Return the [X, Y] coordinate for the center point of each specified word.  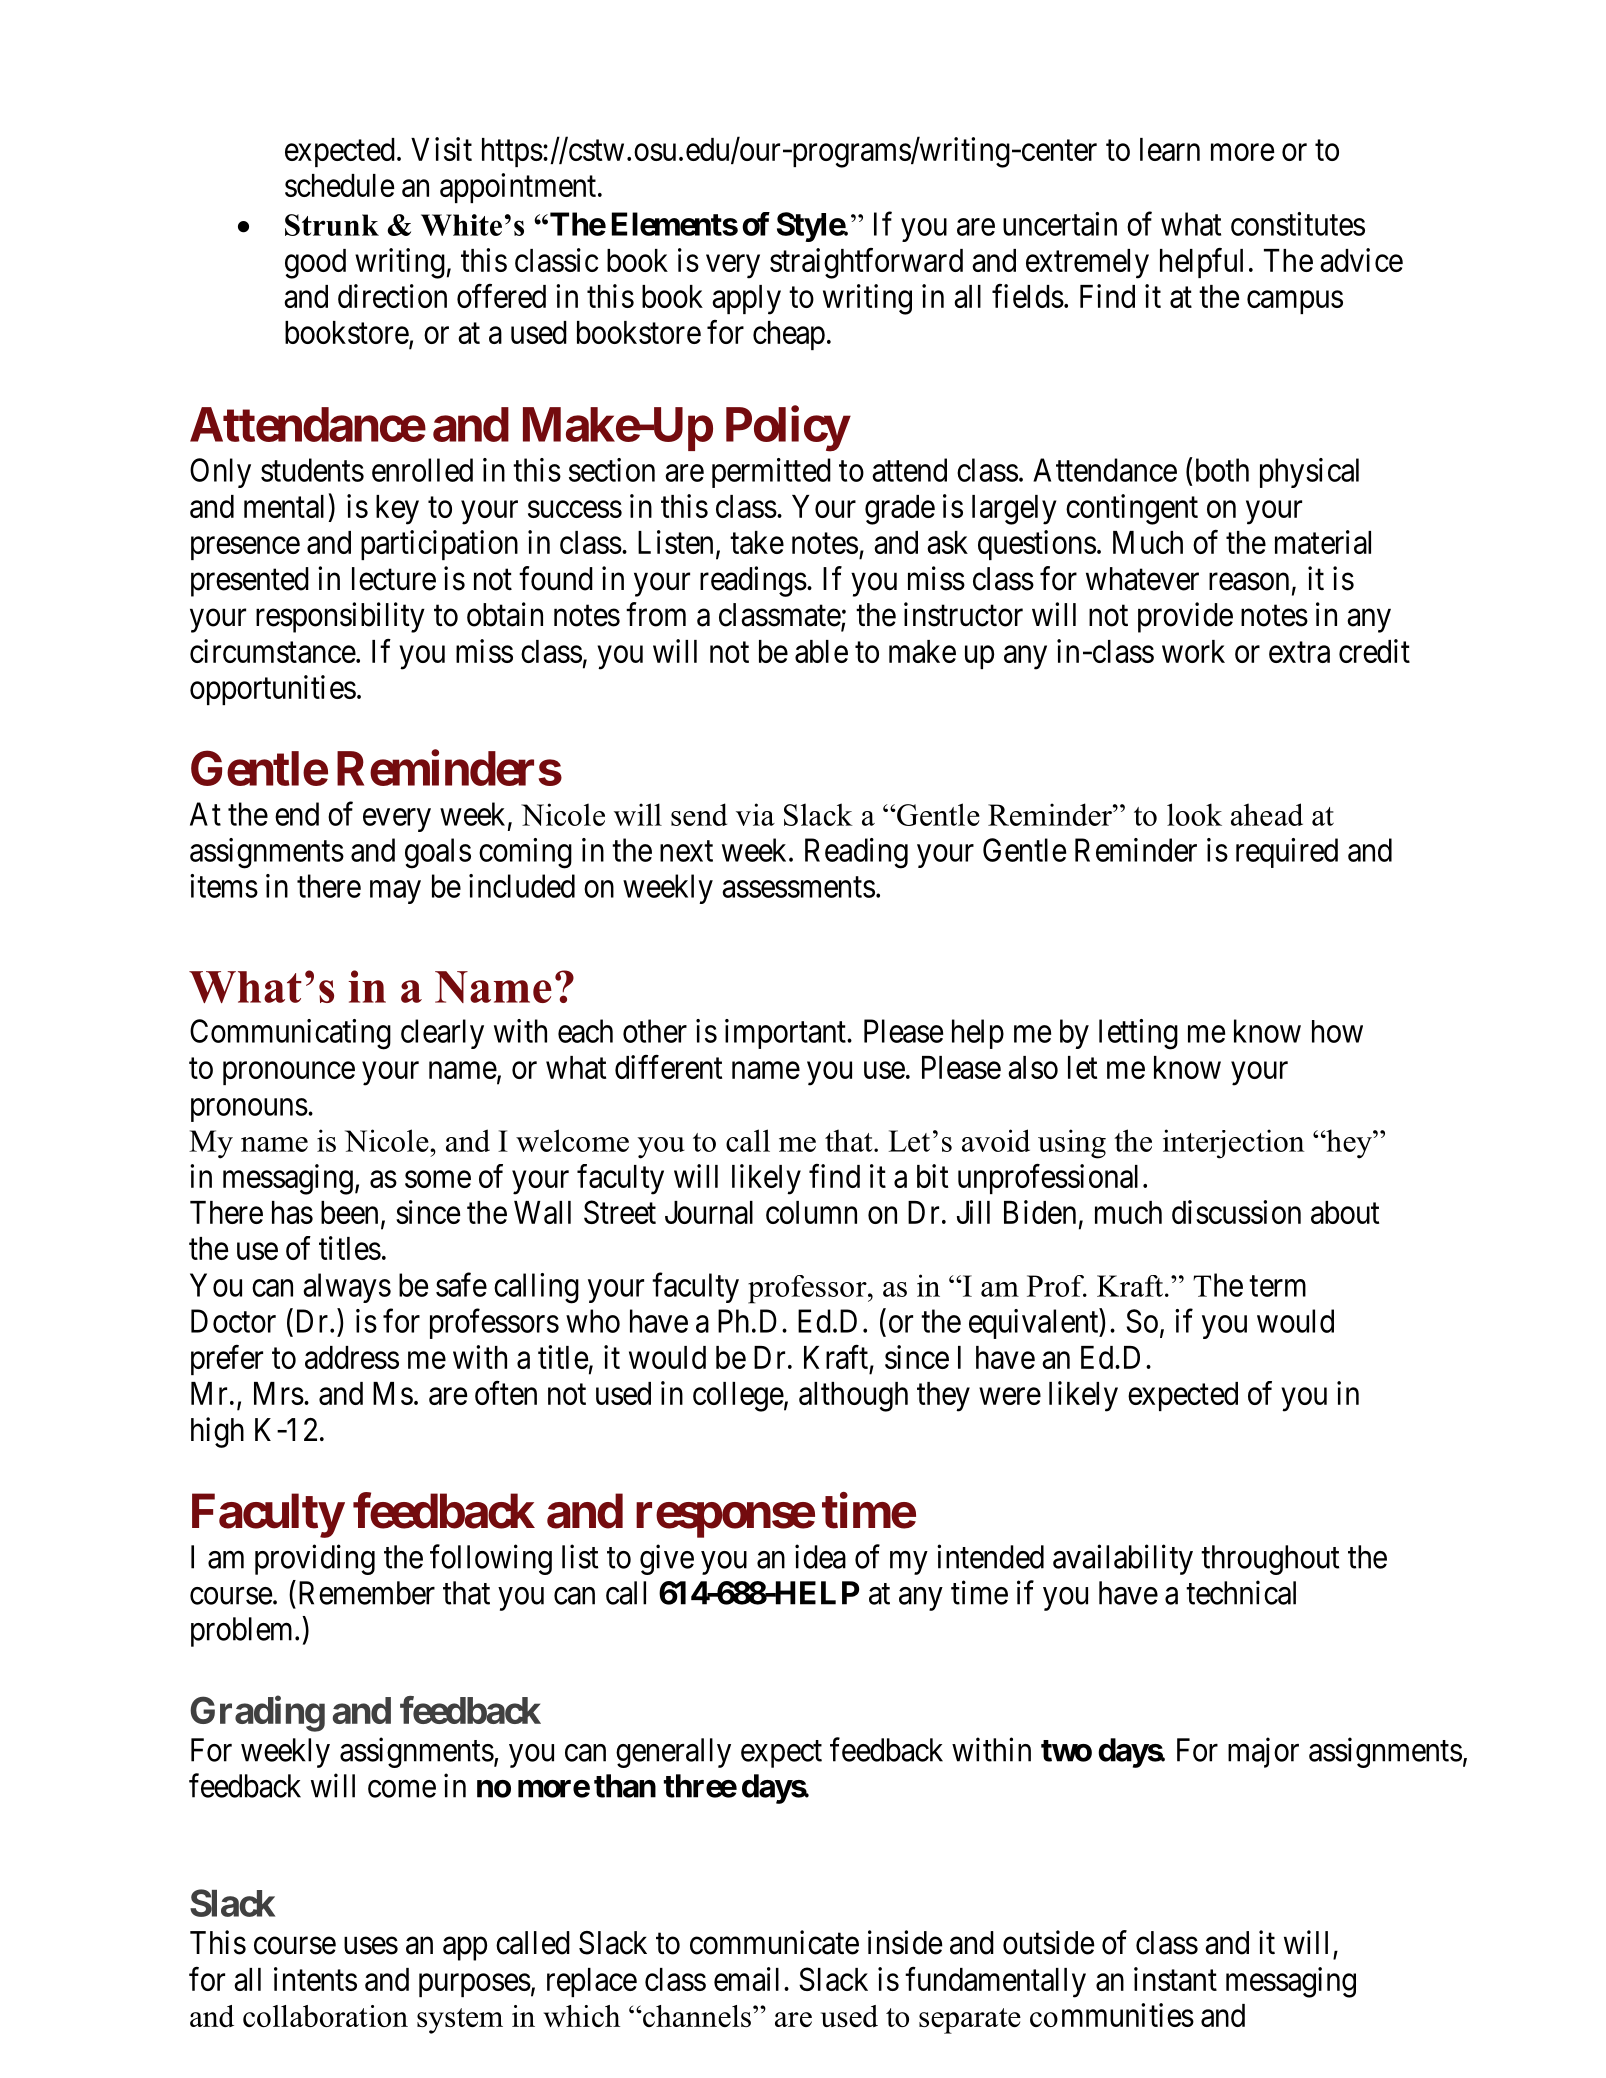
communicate [774, 1942]
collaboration [325, 2016]
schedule [339, 185]
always [347, 1288]
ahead [1267, 814]
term [1277, 1286]
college [738, 1397]
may [395, 892]
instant [1175, 1979]
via [755, 814]
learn [1170, 149]
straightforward [866, 263]
